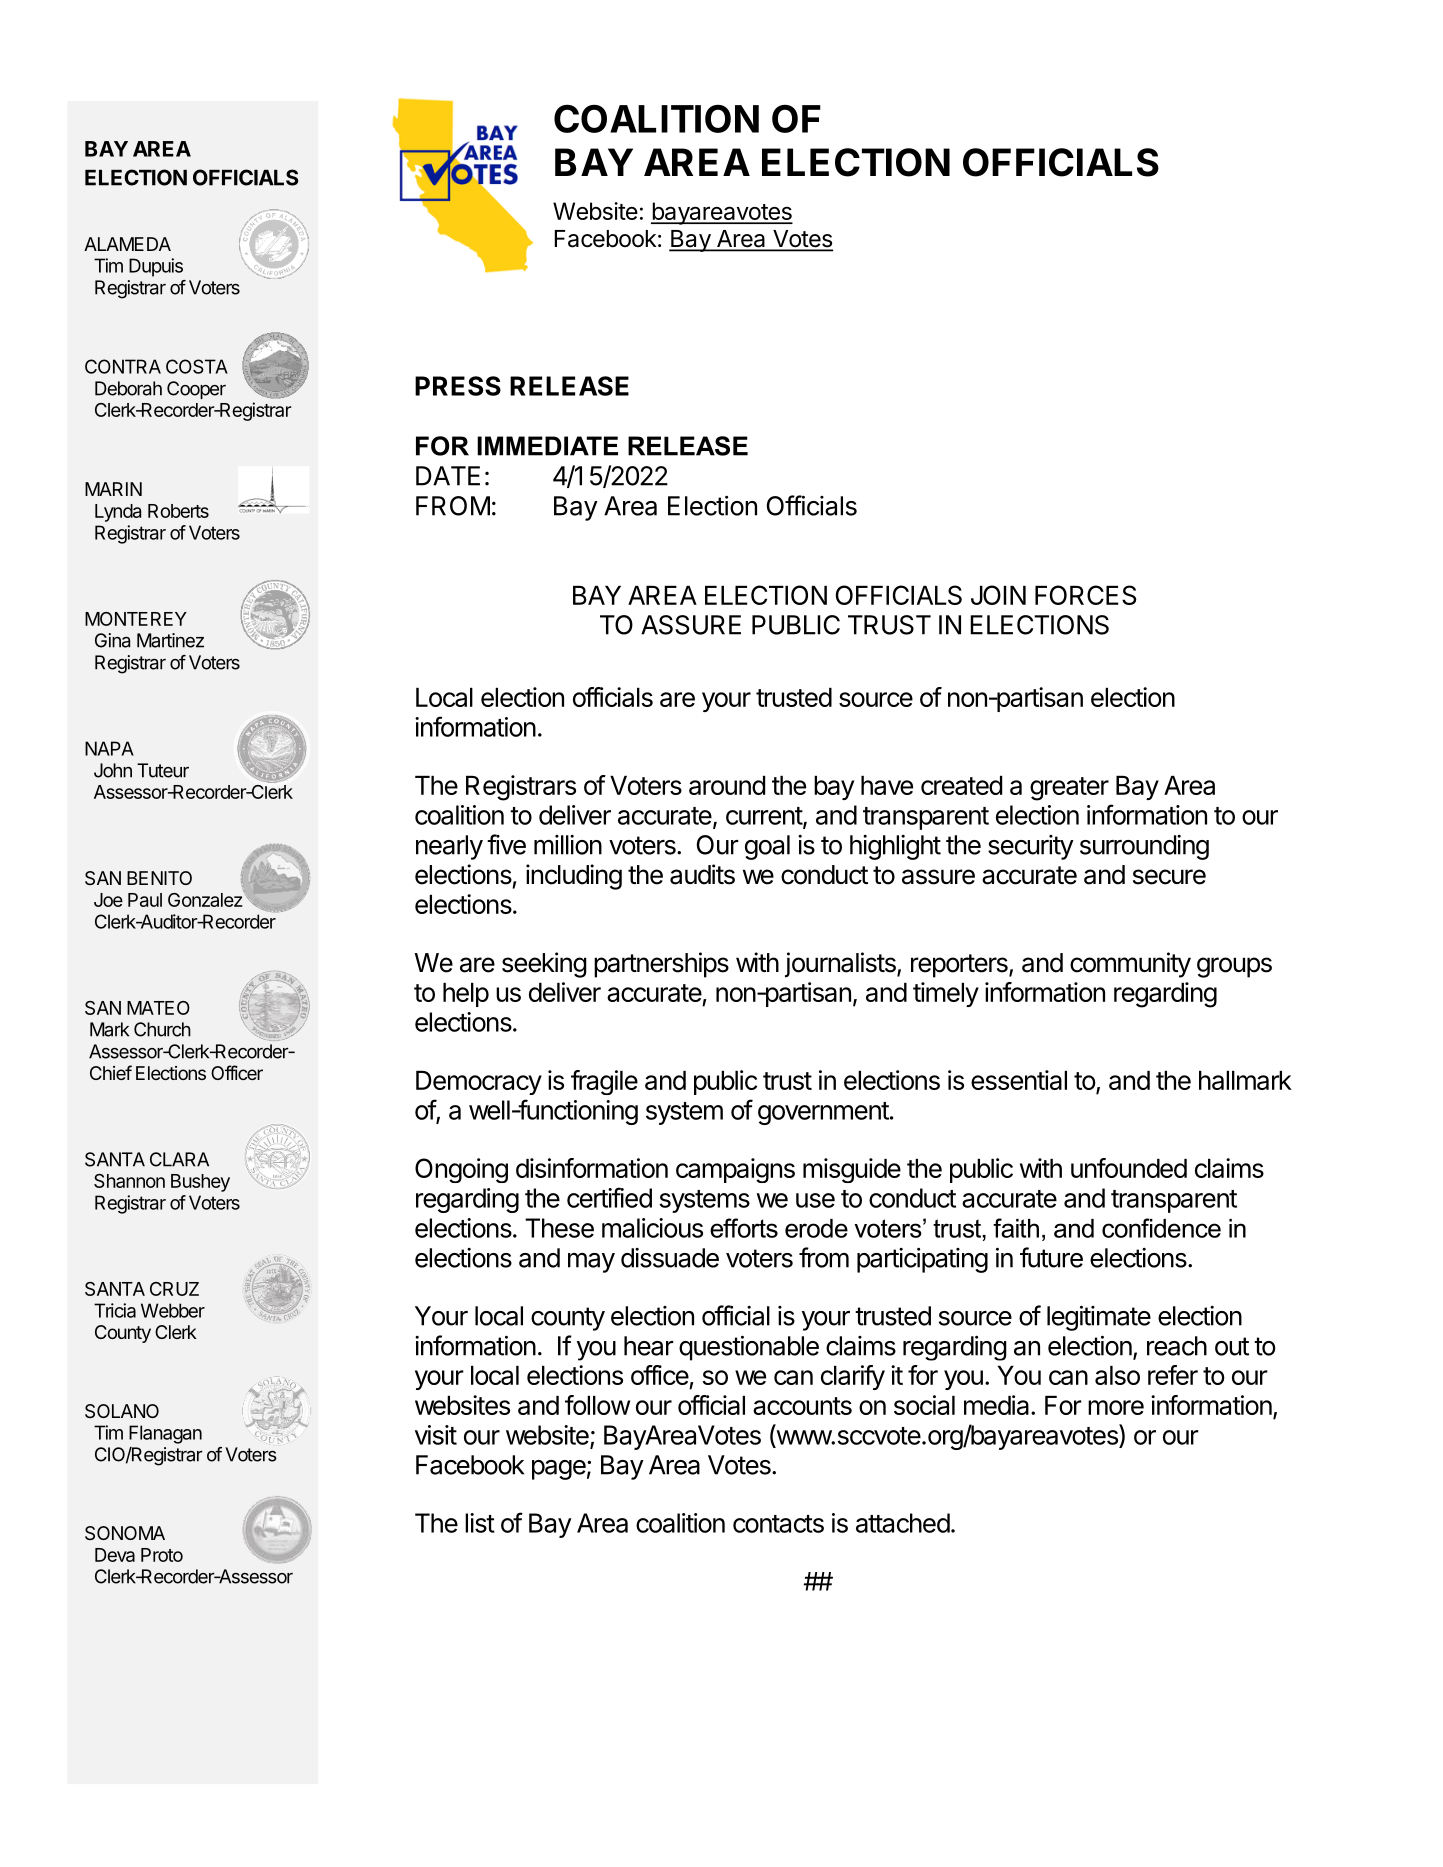 This image has width=1443, height=1867. What do you see at coordinates (1086, 595) in the image?
I see `FORCES` at bounding box center [1086, 595].
